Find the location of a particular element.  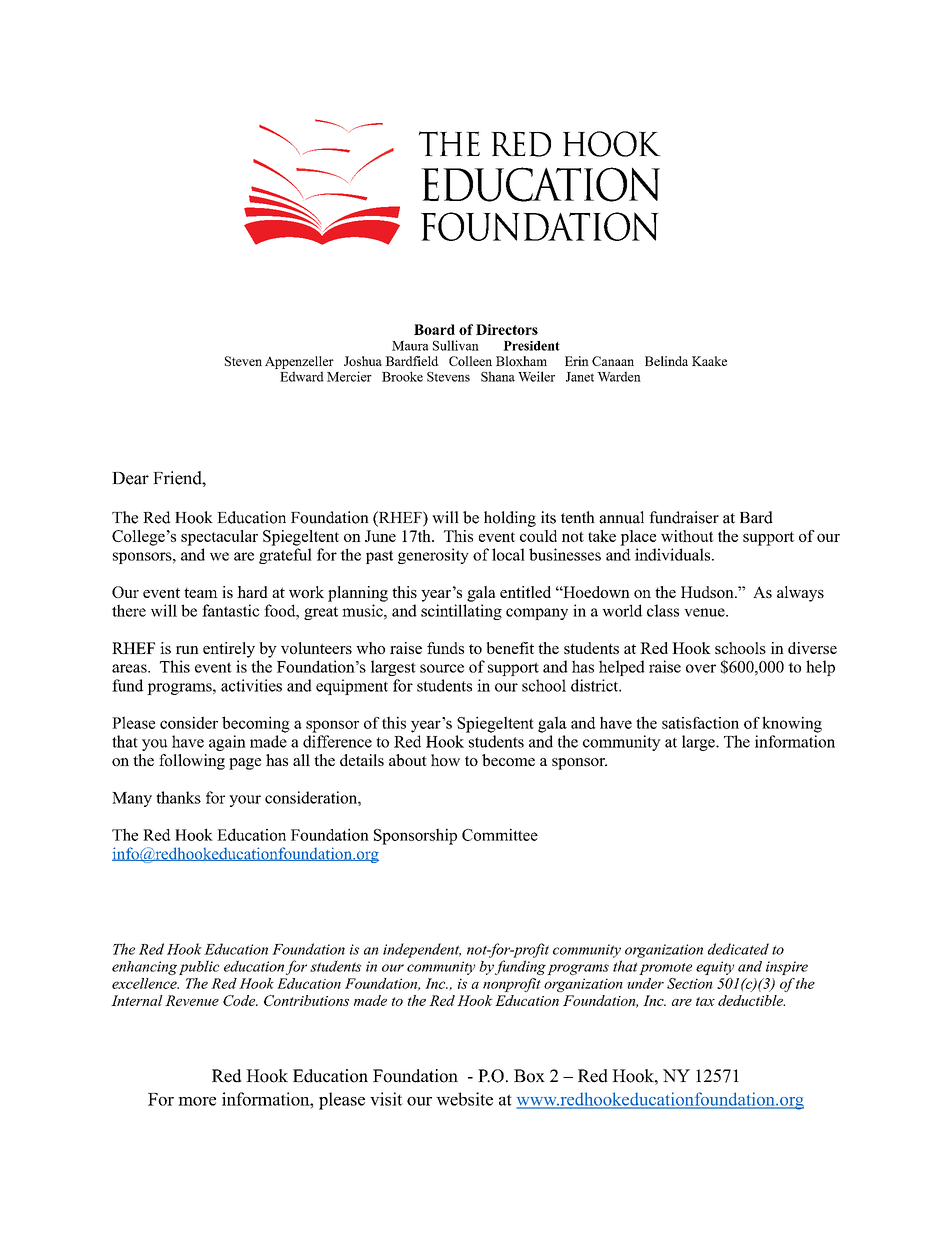

Colleen is located at coordinates (470, 361).
